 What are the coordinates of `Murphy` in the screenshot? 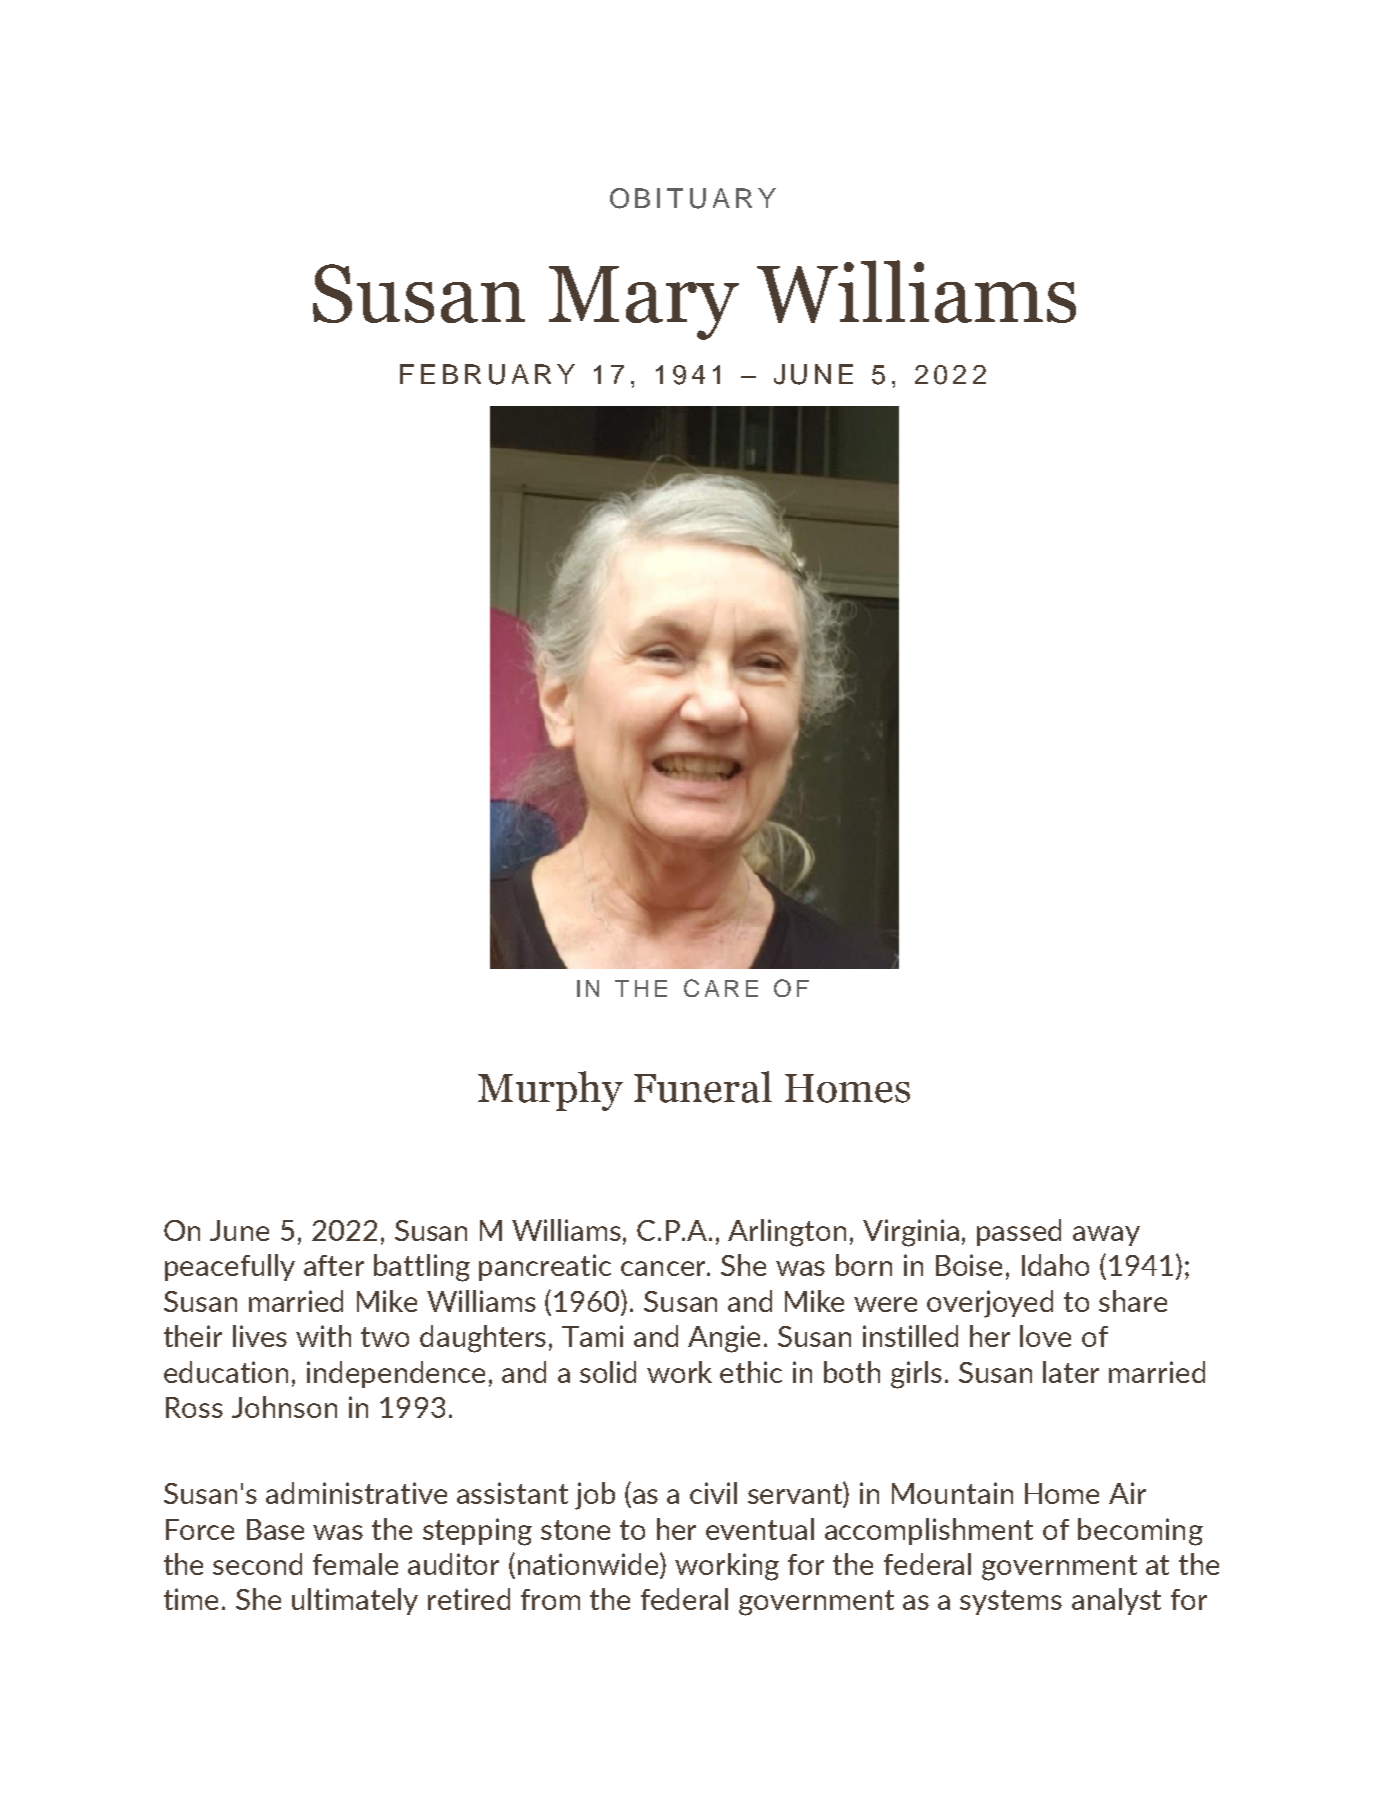 It's located at (550, 1091).
